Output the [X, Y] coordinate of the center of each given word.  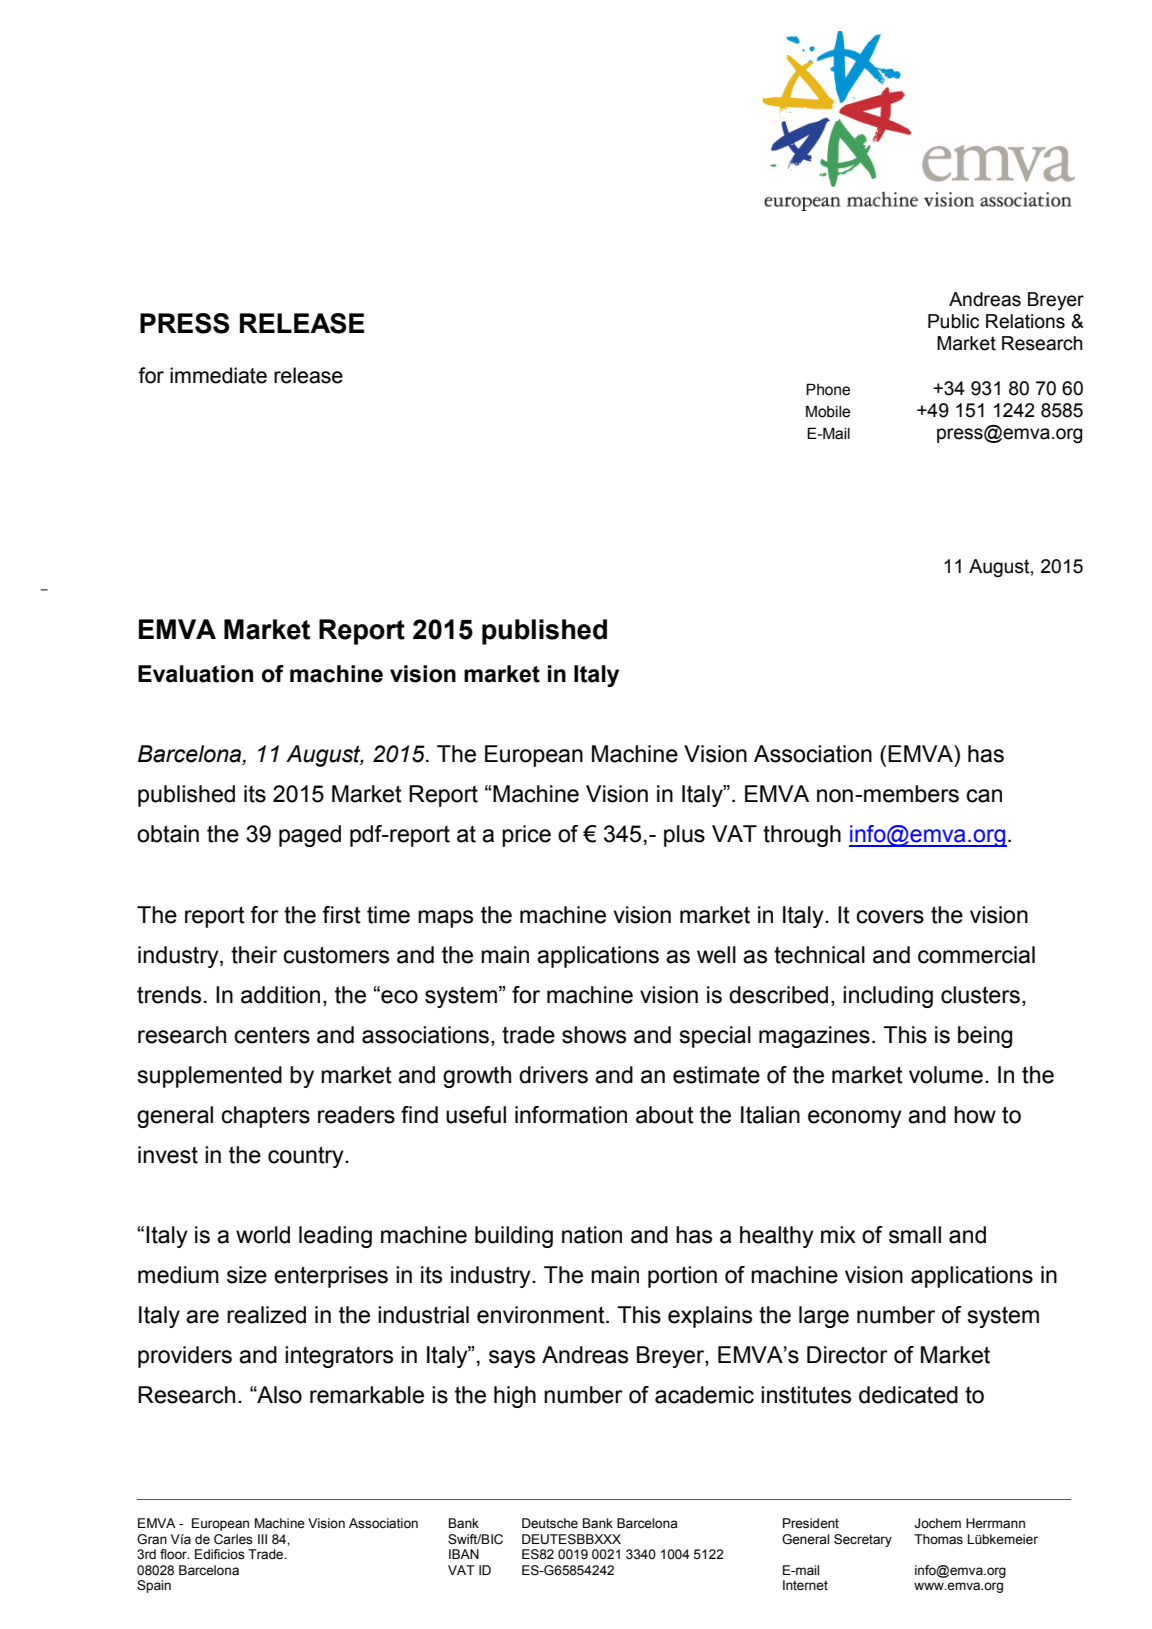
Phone [828, 389]
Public [953, 321]
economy [855, 1119]
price [526, 836]
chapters [265, 1117]
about [665, 1115]
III [262, 1539]
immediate [218, 375]
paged [310, 836]
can [984, 796]
